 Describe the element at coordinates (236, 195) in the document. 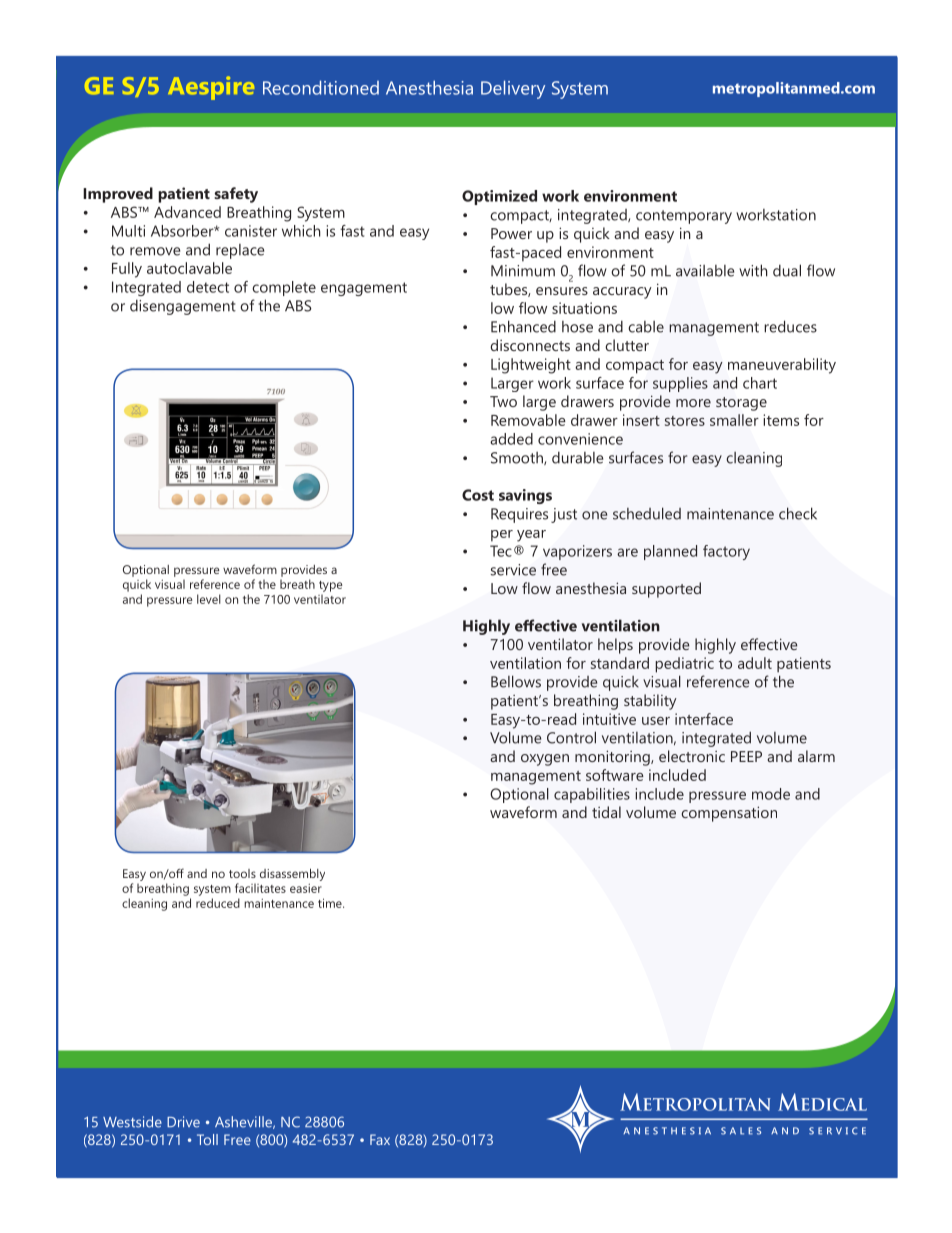

I see `safety` at that location.
